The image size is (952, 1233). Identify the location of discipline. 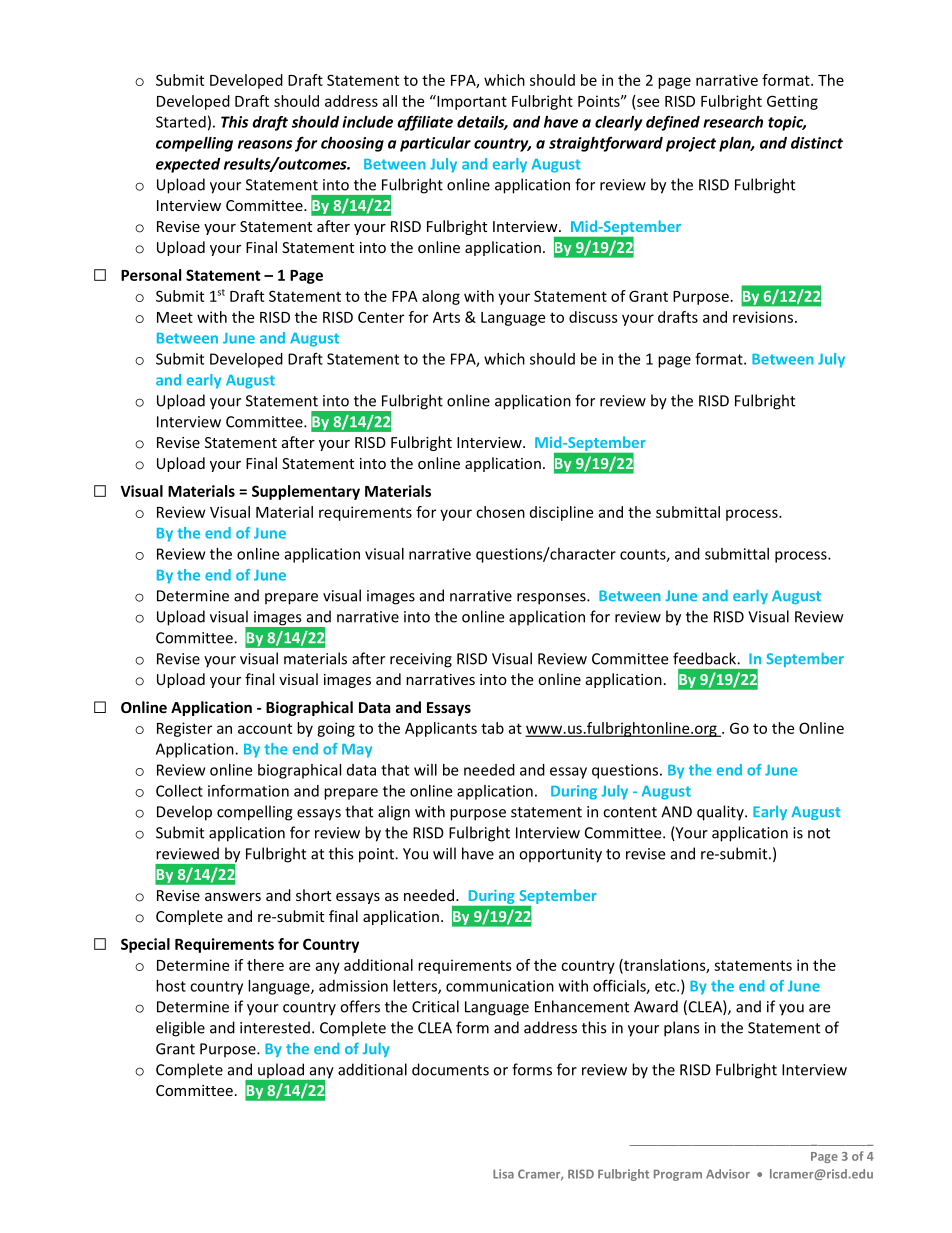
(561, 513).
